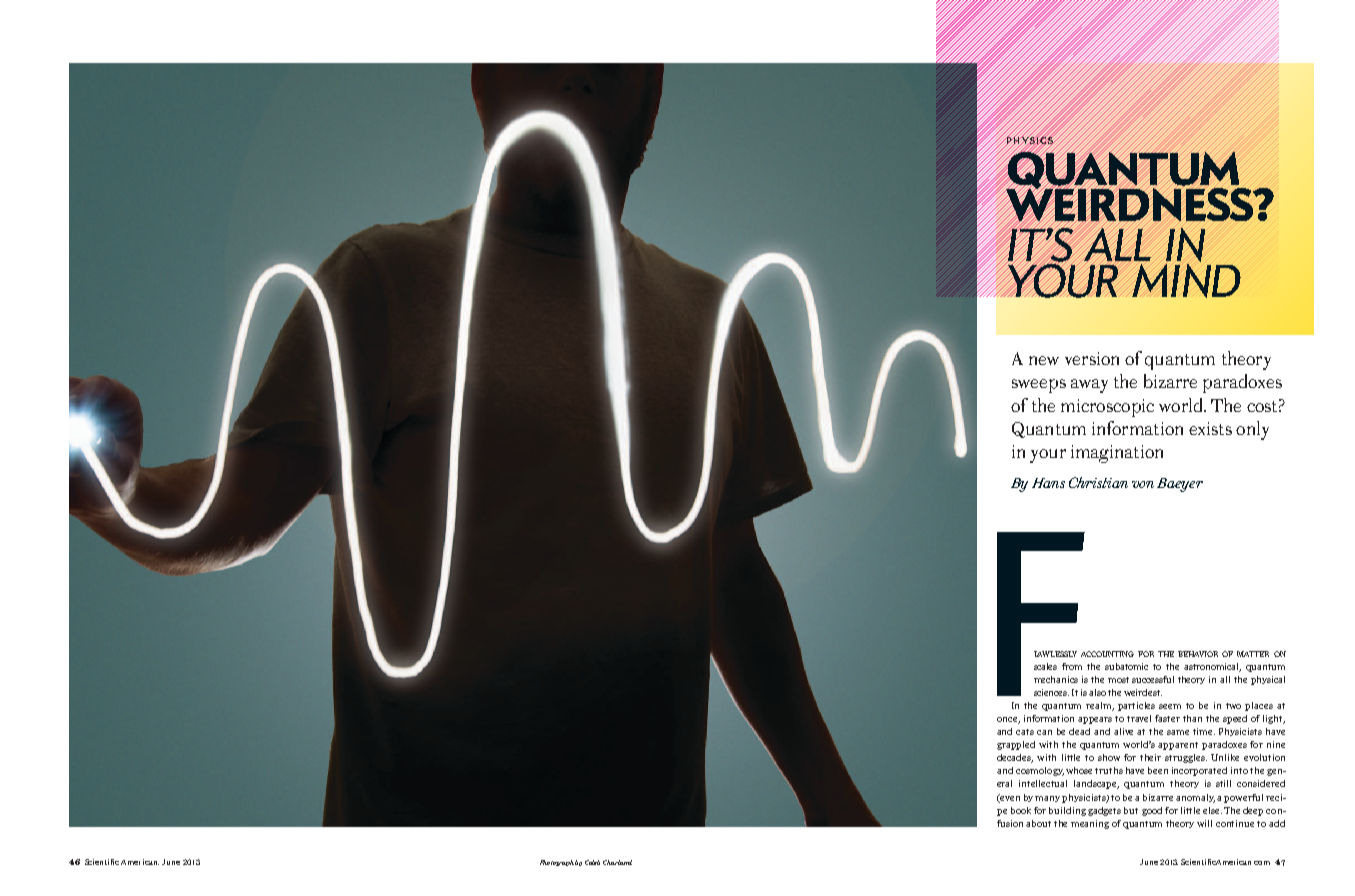  I want to click on Hans, so click(1048, 483).
